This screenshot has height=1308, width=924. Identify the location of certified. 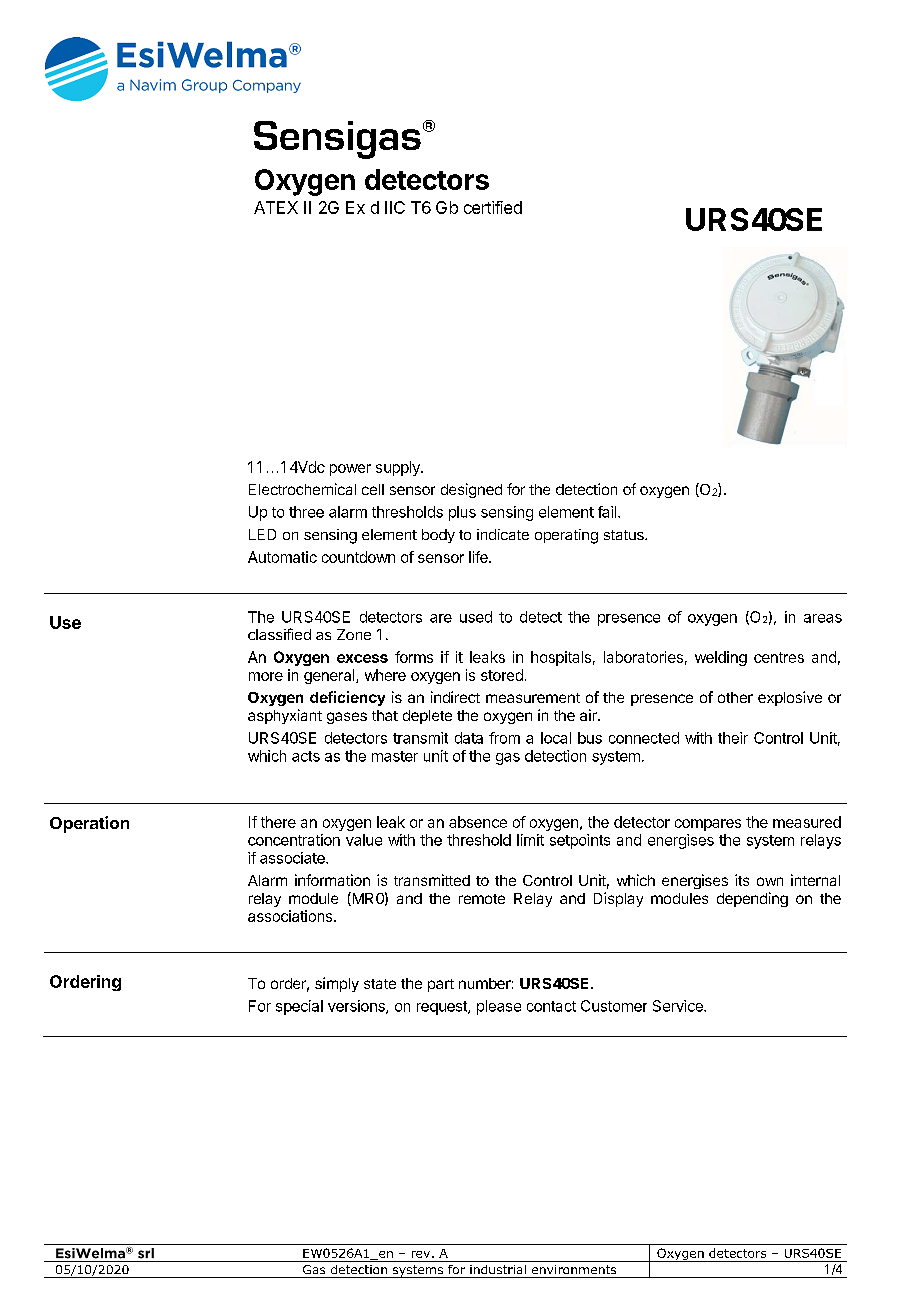
(493, 207).
